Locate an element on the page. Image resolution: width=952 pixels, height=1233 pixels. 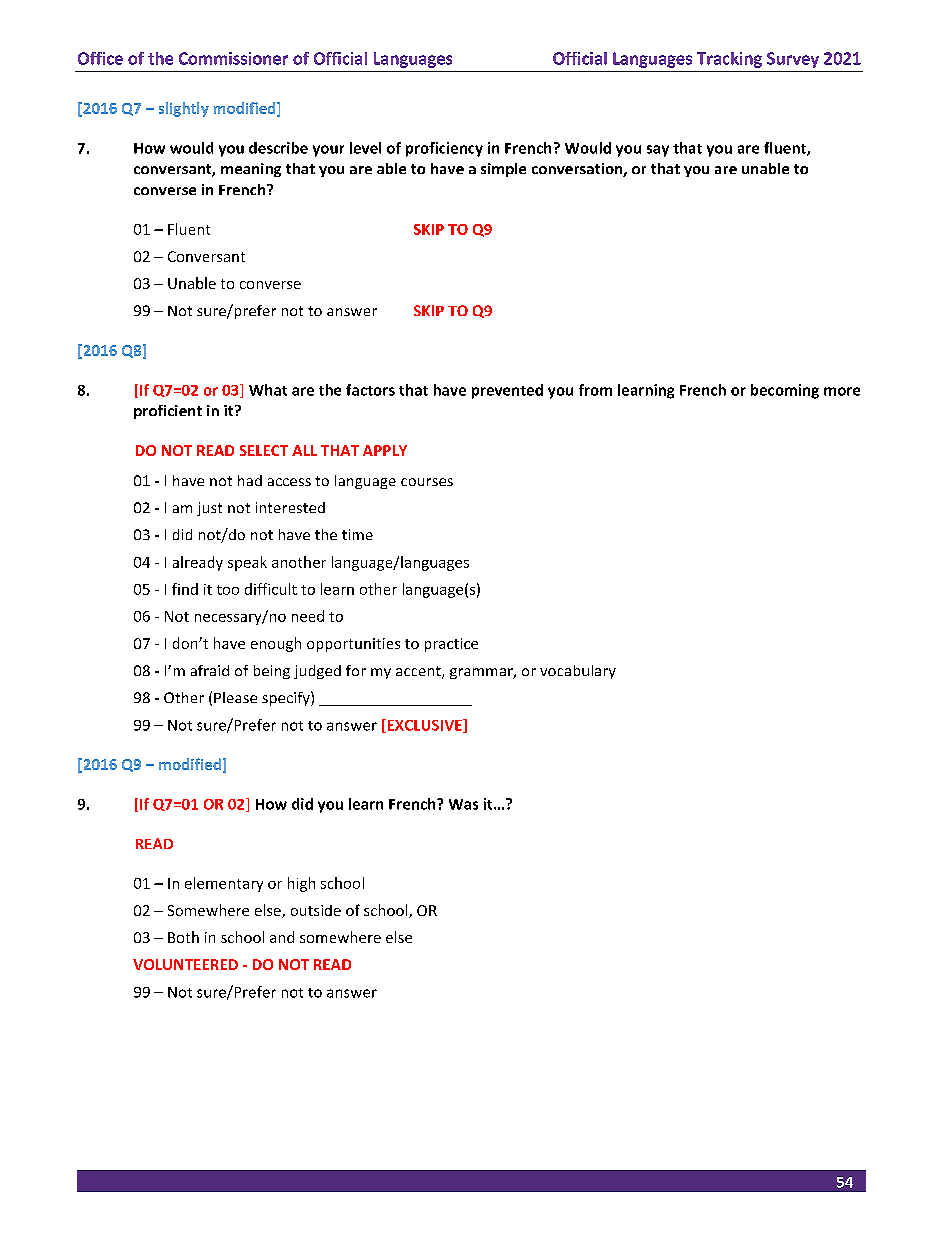
Please is located at coordinates (235, 697).
